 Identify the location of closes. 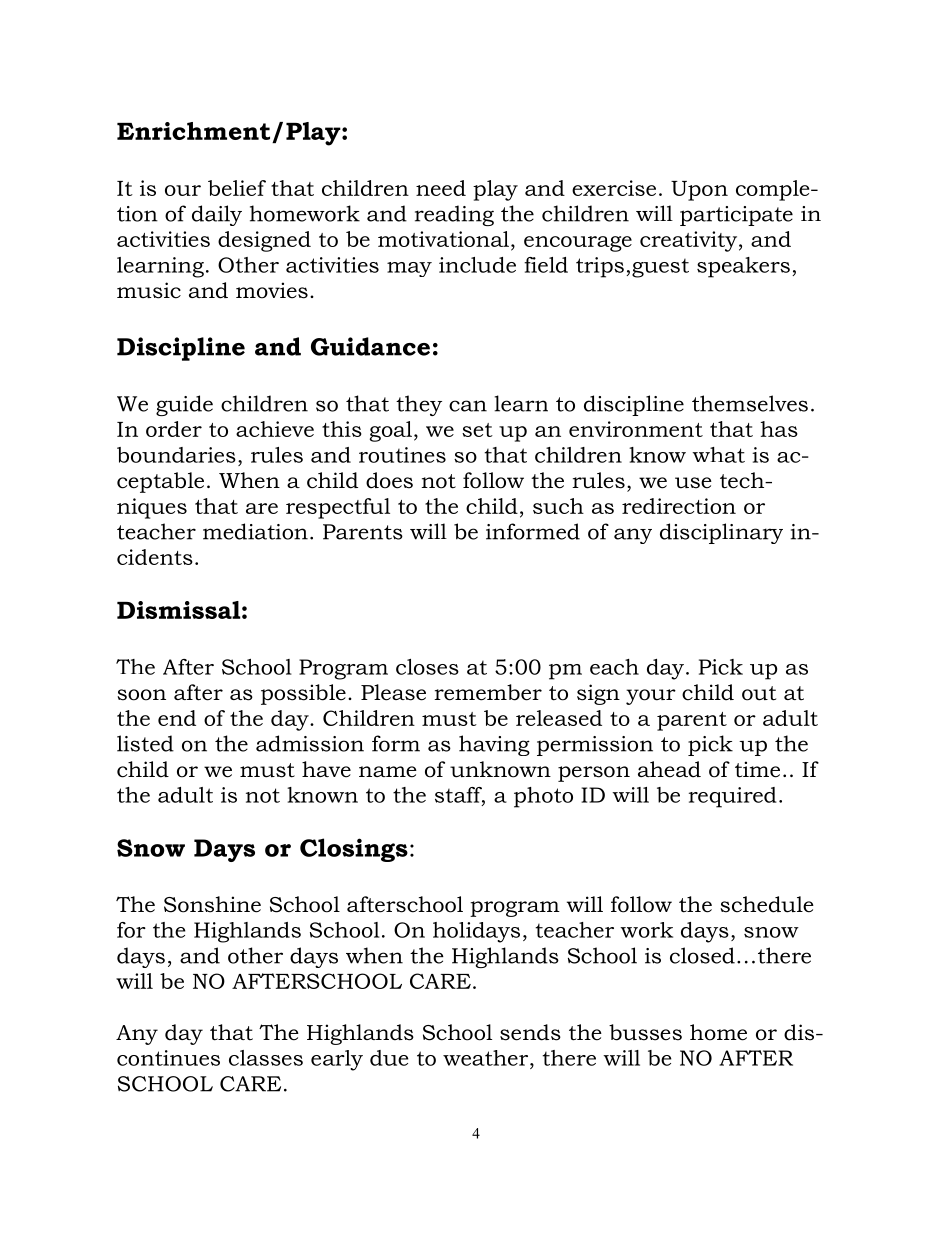
(427, 667).
